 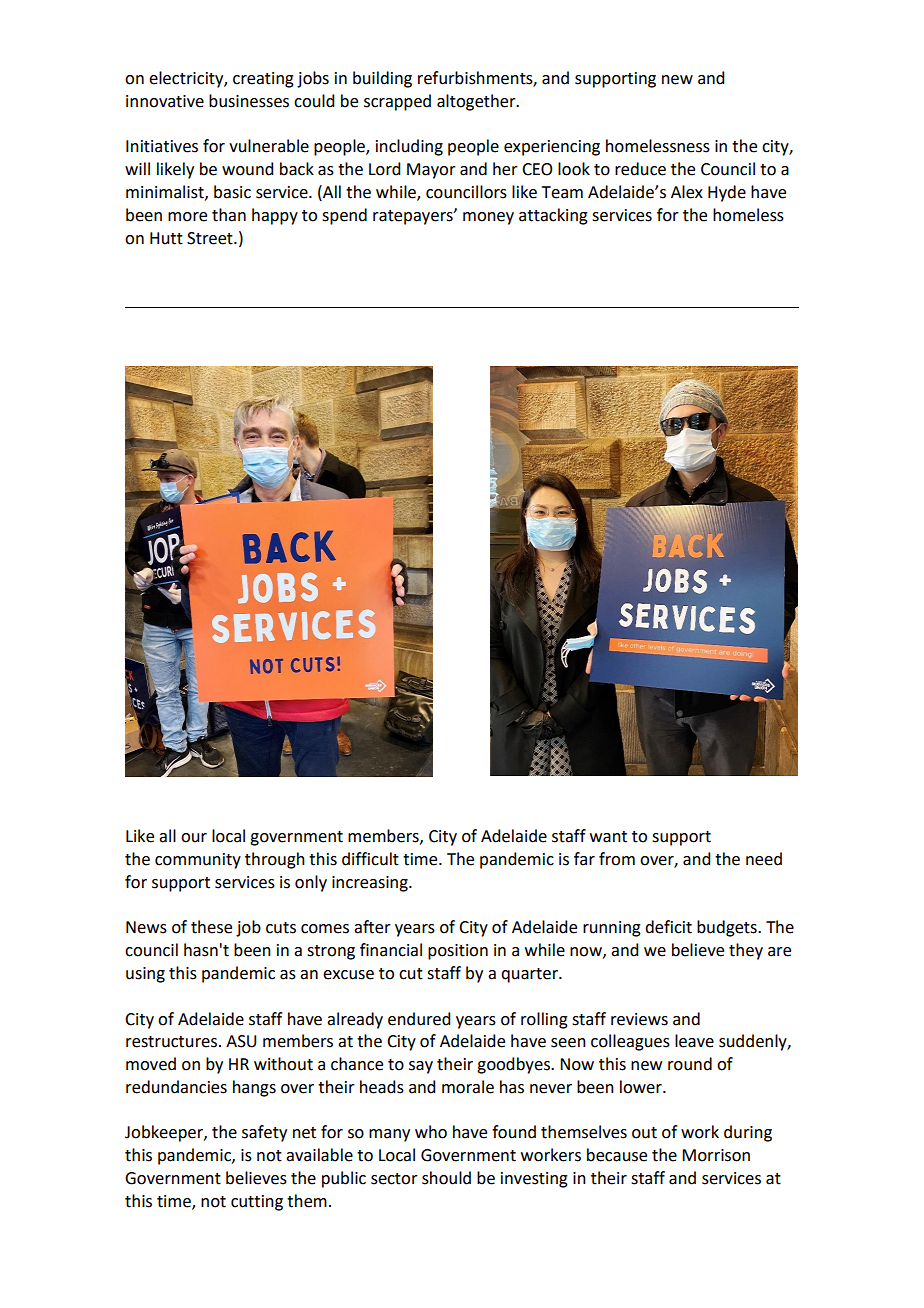 I want to click on difficult, so click(x=370, y=859).
